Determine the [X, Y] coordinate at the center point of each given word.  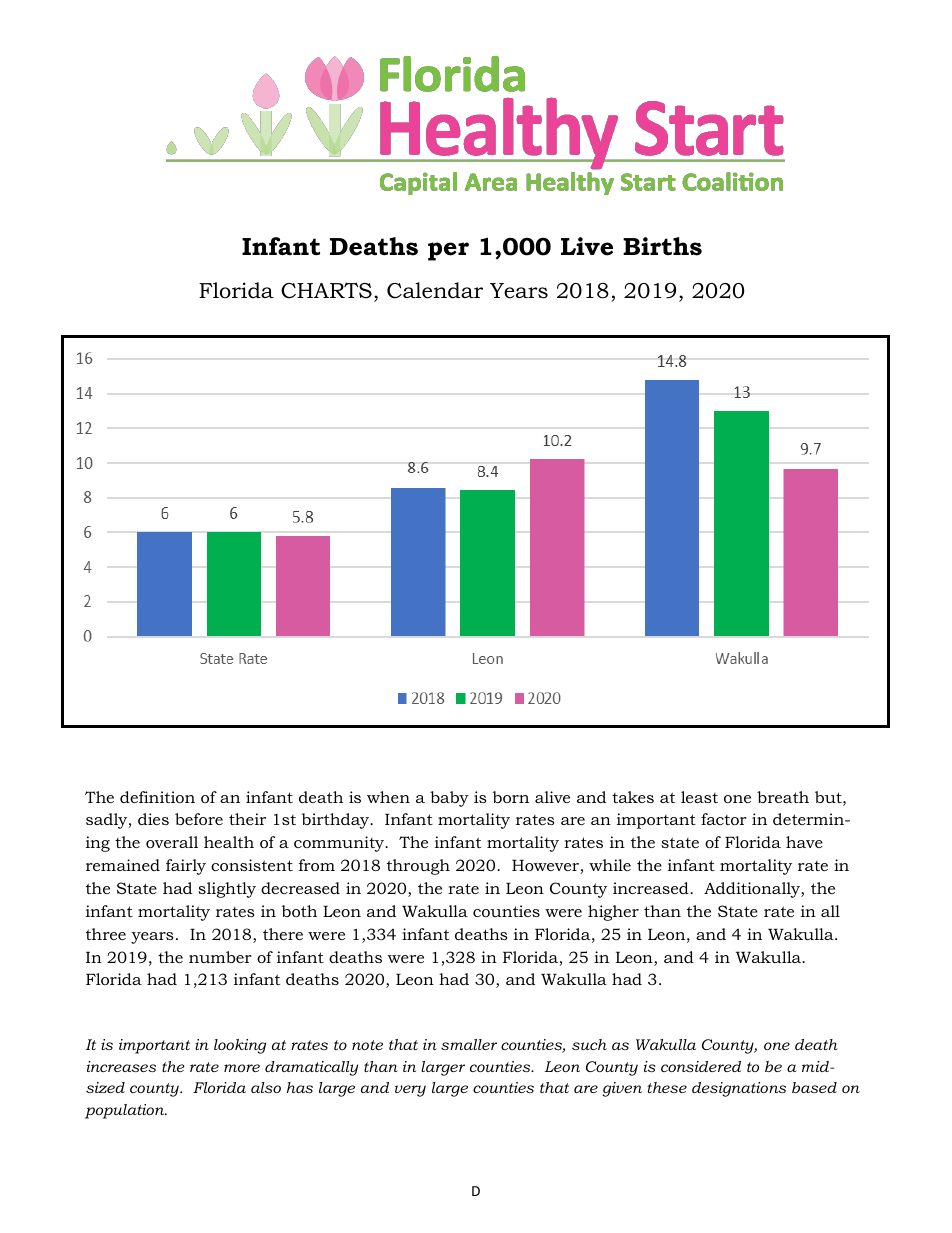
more [242, 1068]
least [699, 797]
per [448, 251]
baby [449, 799]
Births [662, 246]
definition [157, 797]
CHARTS [326, 290]
